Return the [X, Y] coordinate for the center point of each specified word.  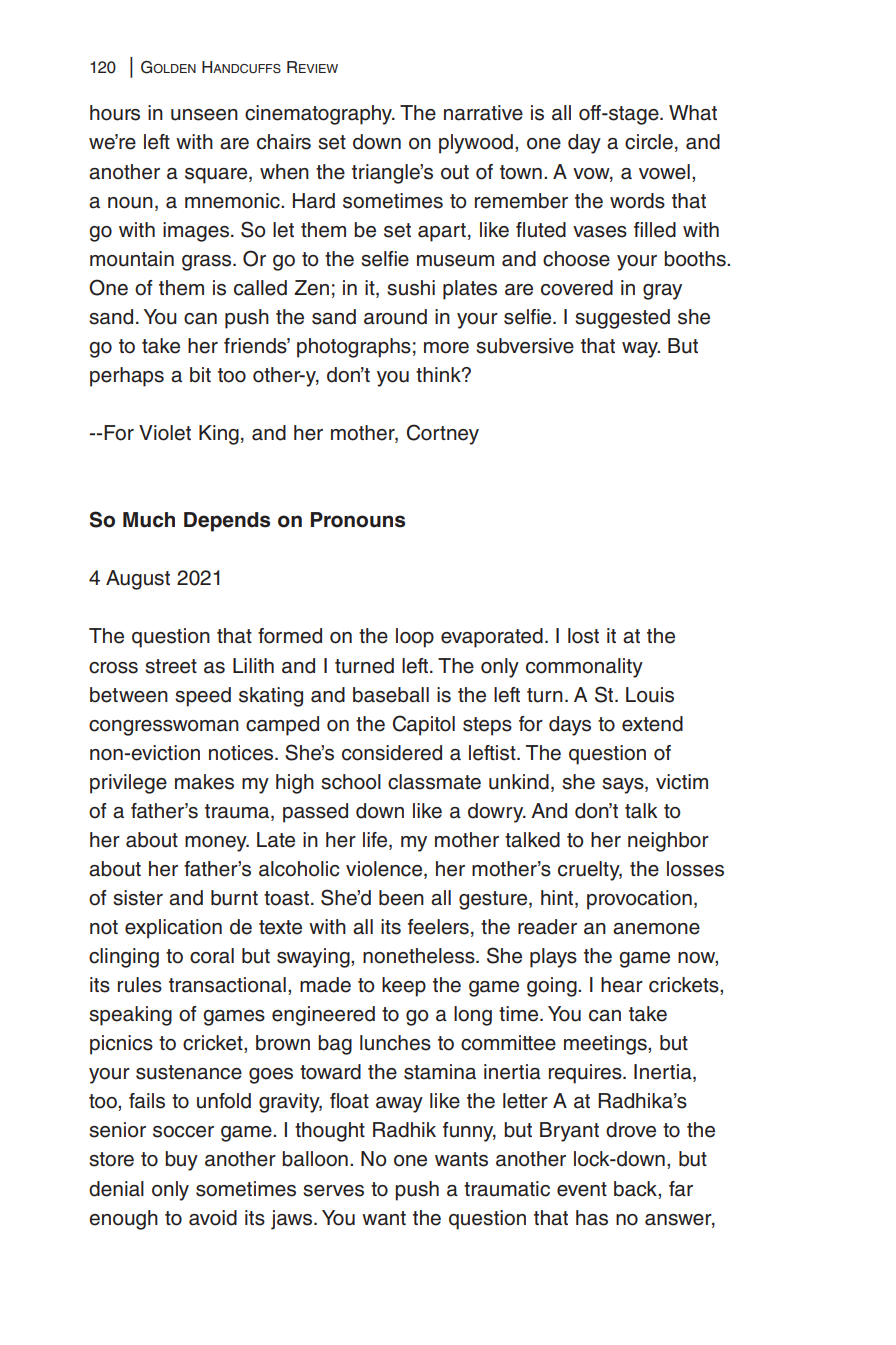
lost [583, 636]
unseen [204, 115]
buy [181, 1161]
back [636, 1189]
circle [649, 142]
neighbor [668, 842]
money [217, 844]
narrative [483, 113]
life [376, 841]
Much [149, 520]
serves [333, 1191]
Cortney [443, 434]
